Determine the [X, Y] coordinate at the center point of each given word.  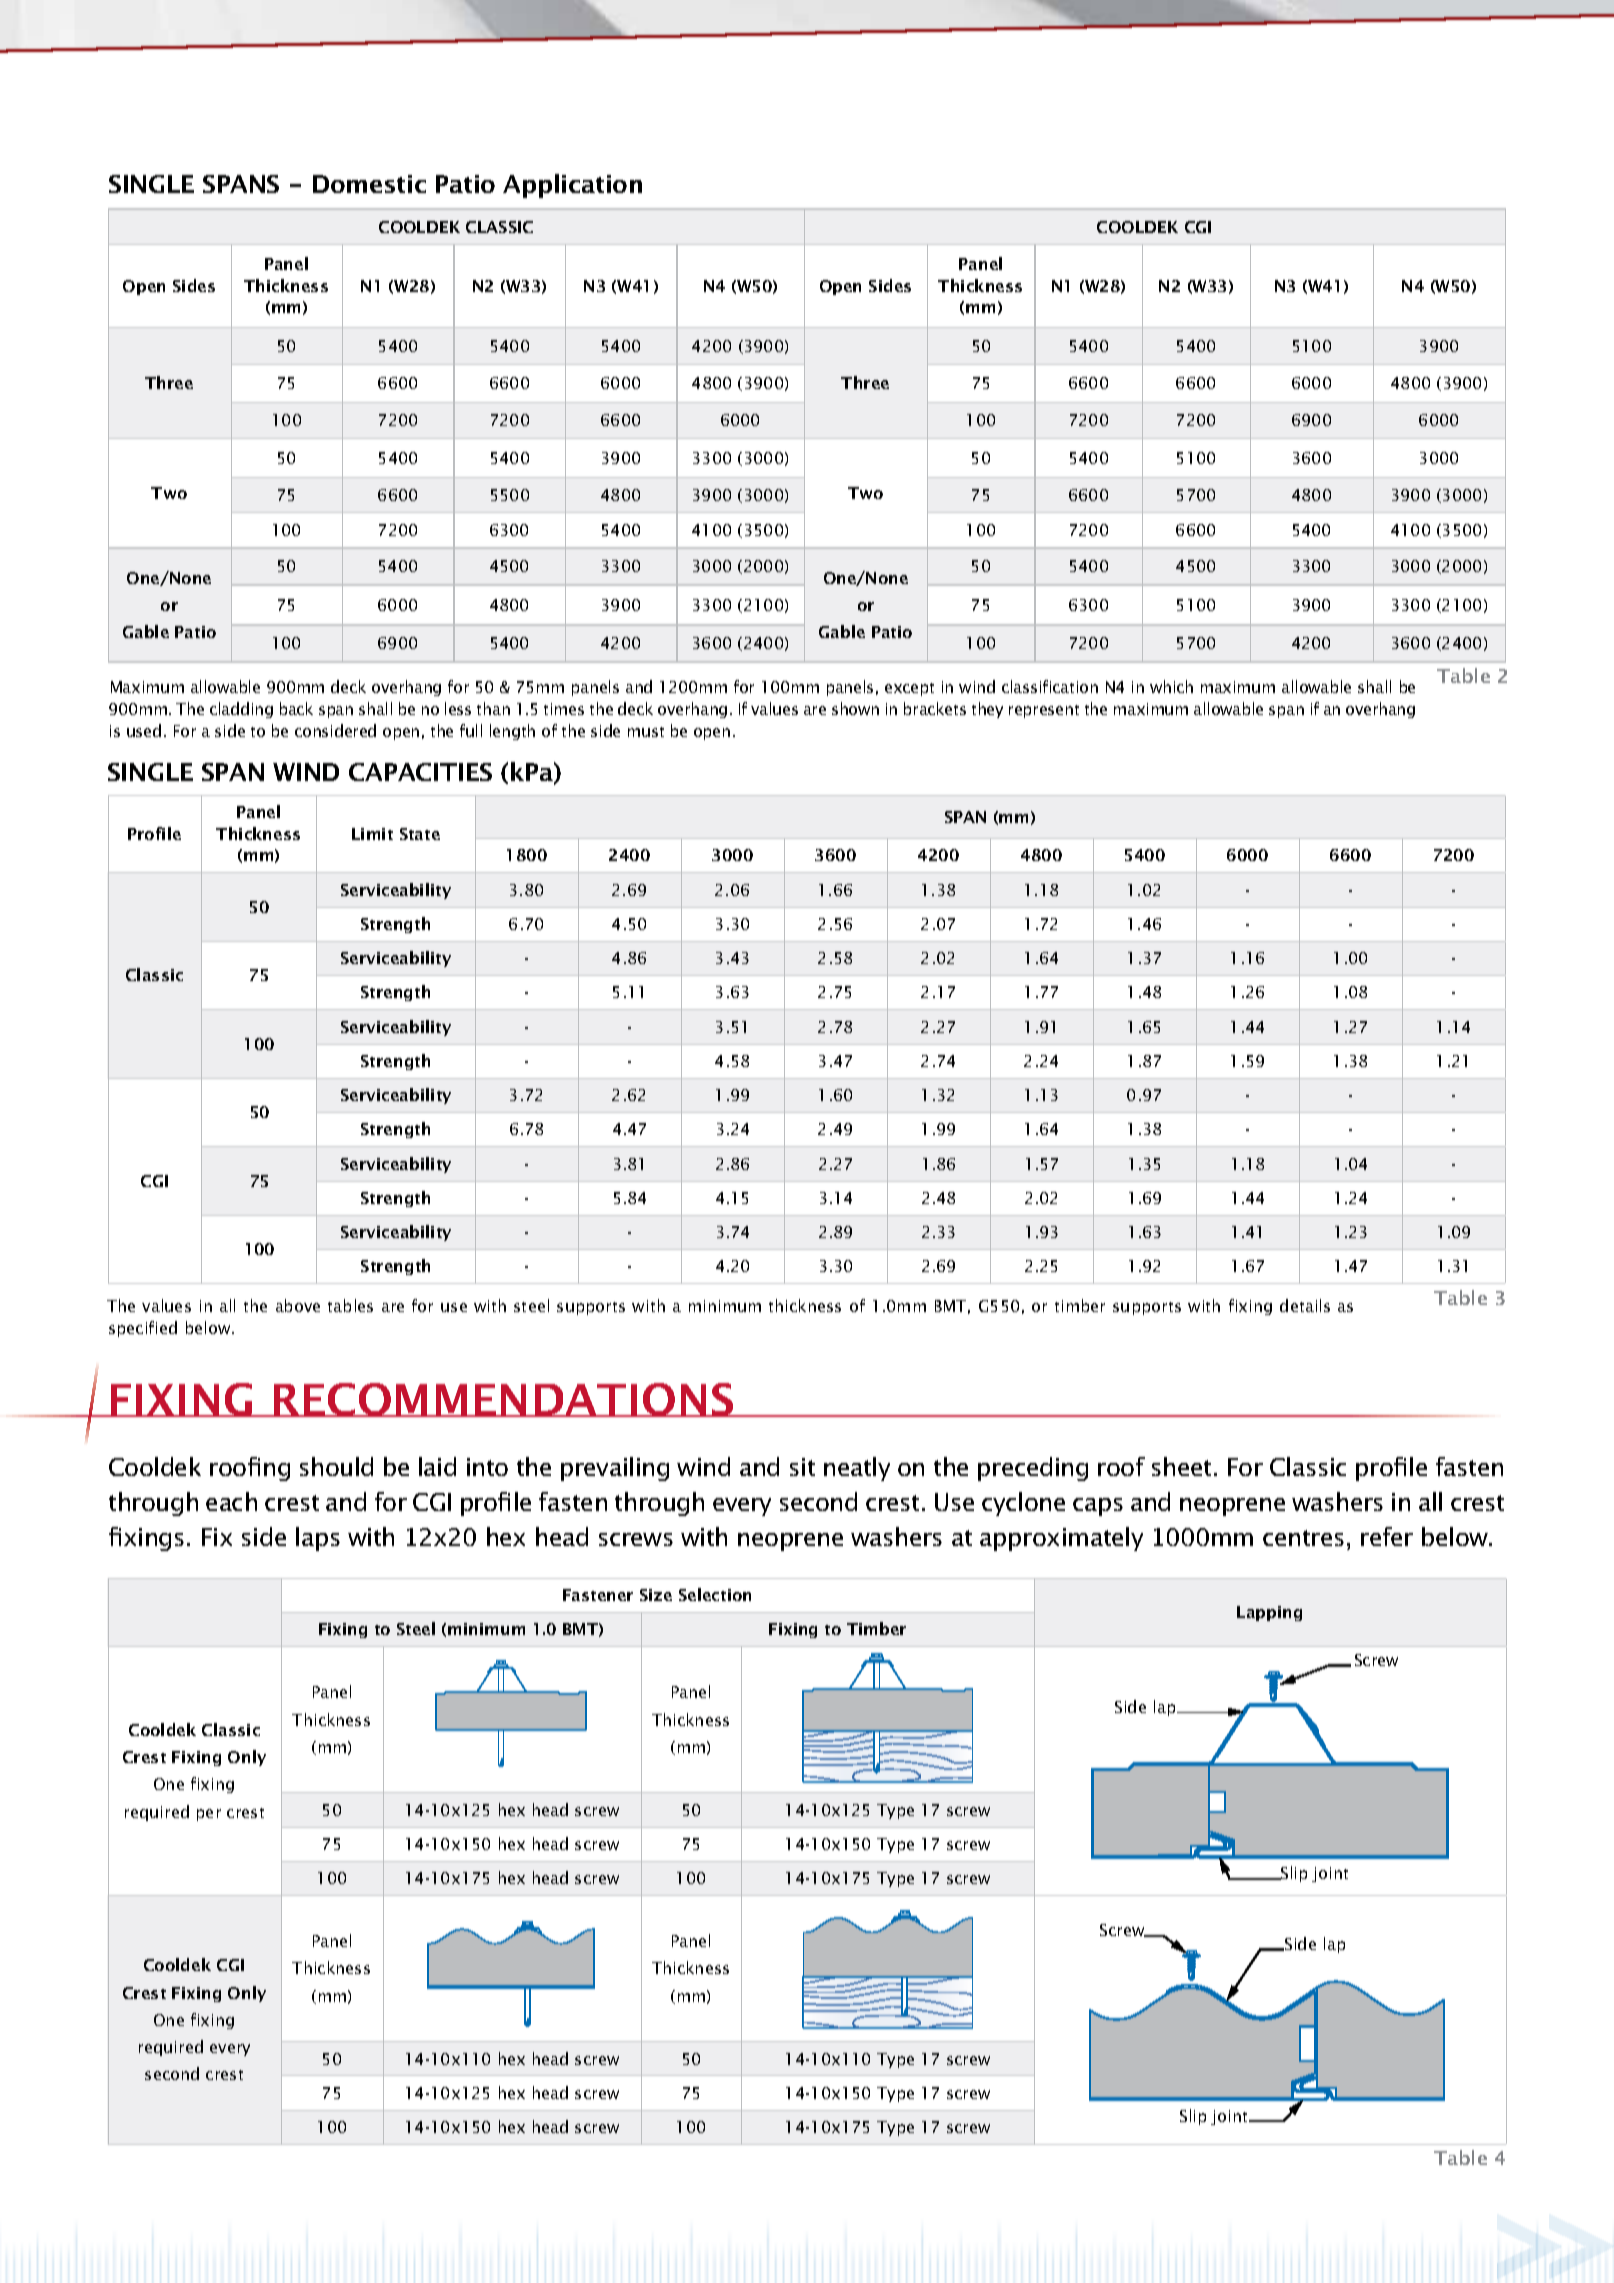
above [298, 1305]
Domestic [369, 184]
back [296, 708]
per [209, 1815]
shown [855, 708]
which [1171, 686]
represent [1044, 711]
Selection [715, 1594]
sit [802, 1467]
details [1305, 1305]
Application [572, 186]
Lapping [1269, 1613]
